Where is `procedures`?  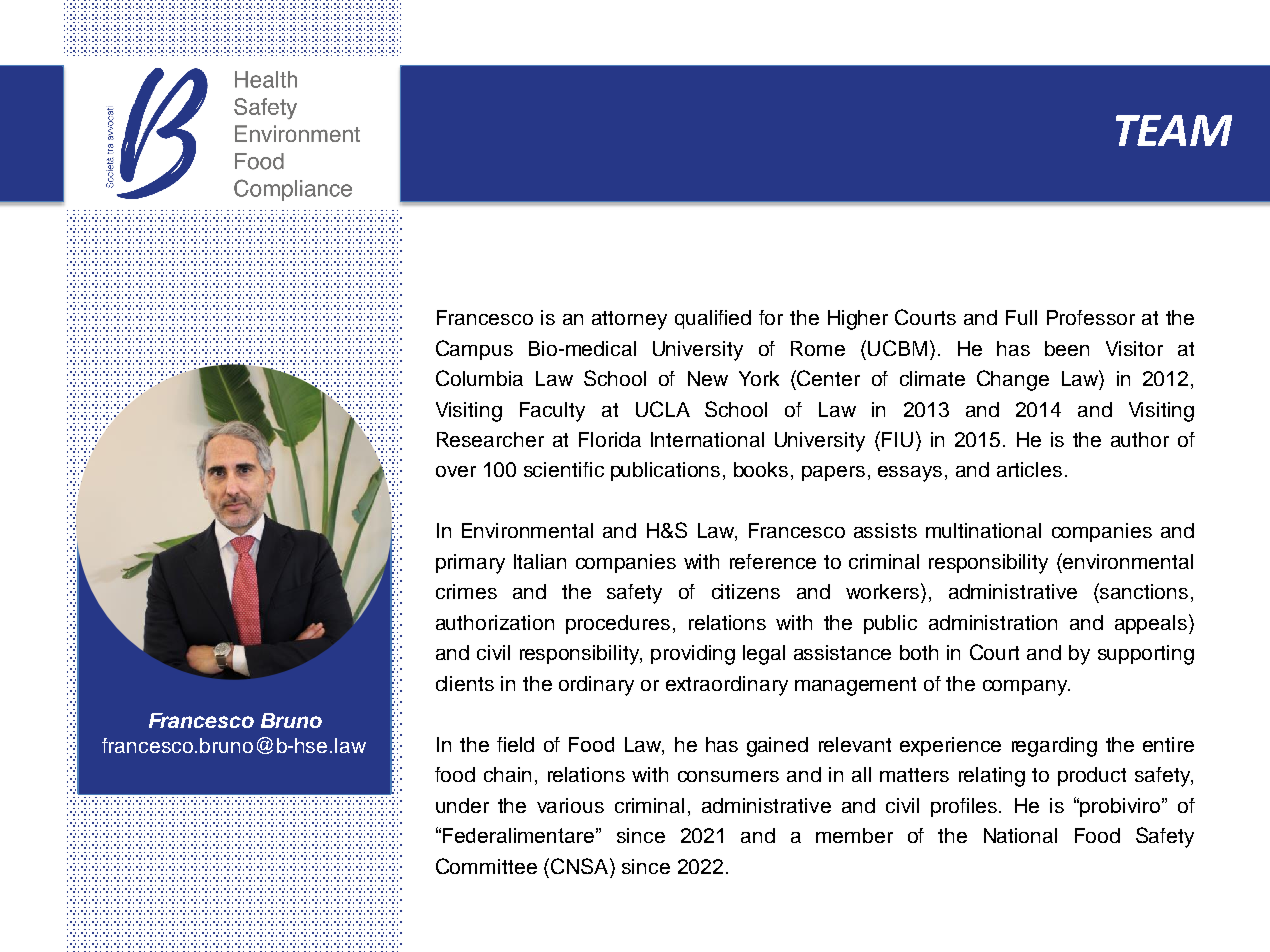
procedures is located at coordinates (618, 624).
